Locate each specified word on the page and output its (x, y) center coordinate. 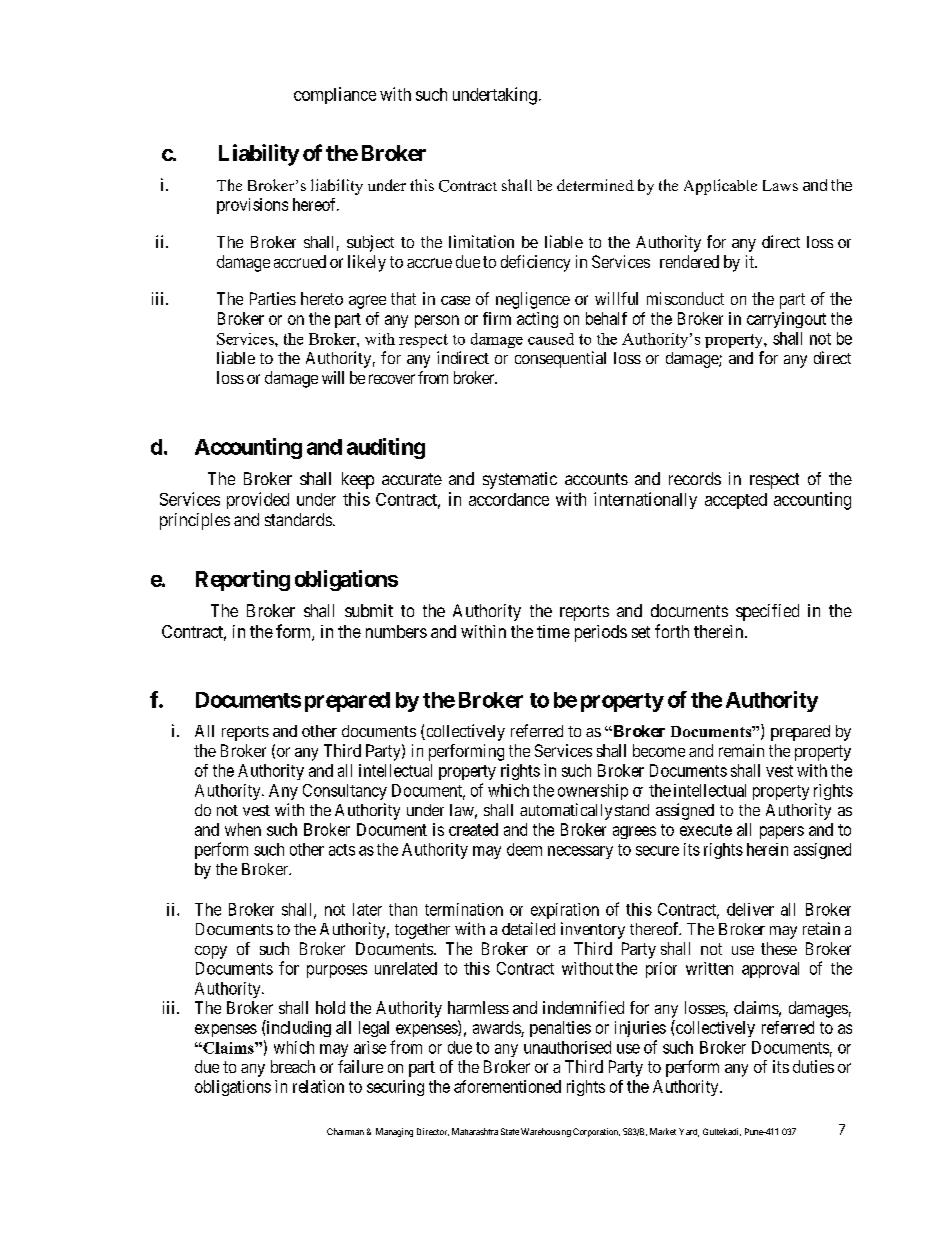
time (553, 631)
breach (293, 1066)
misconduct (685, 298)
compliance (335, 95)
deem (524, 849)
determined (595, 185)
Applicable (720, 187)
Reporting (243, 580)
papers (782, 832)
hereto (322, 298)
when (243, 829)
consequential (560, 359)
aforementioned (507, 1086)
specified (767, 612)
